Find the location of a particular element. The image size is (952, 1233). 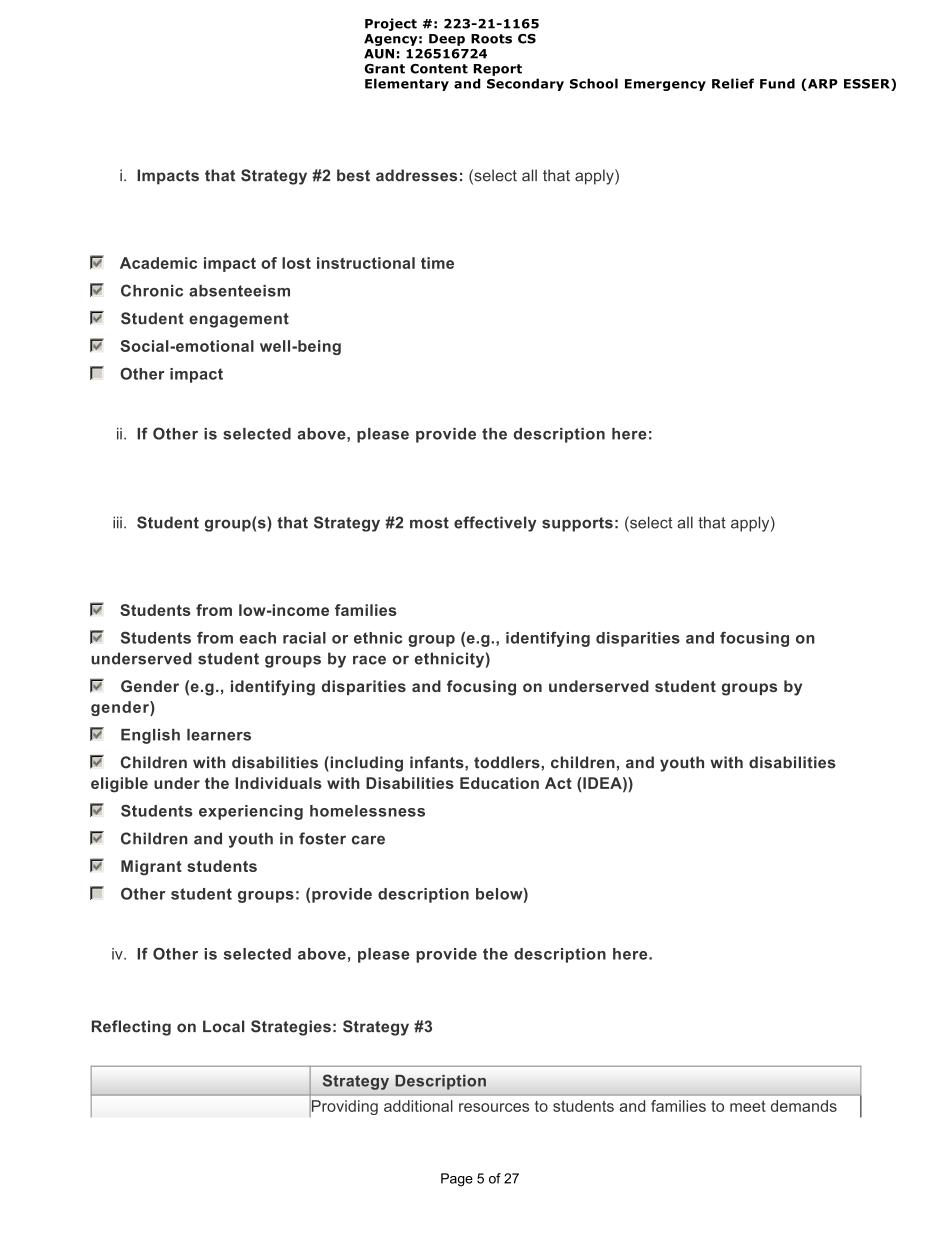

time is located at coordinates (437, 263).
